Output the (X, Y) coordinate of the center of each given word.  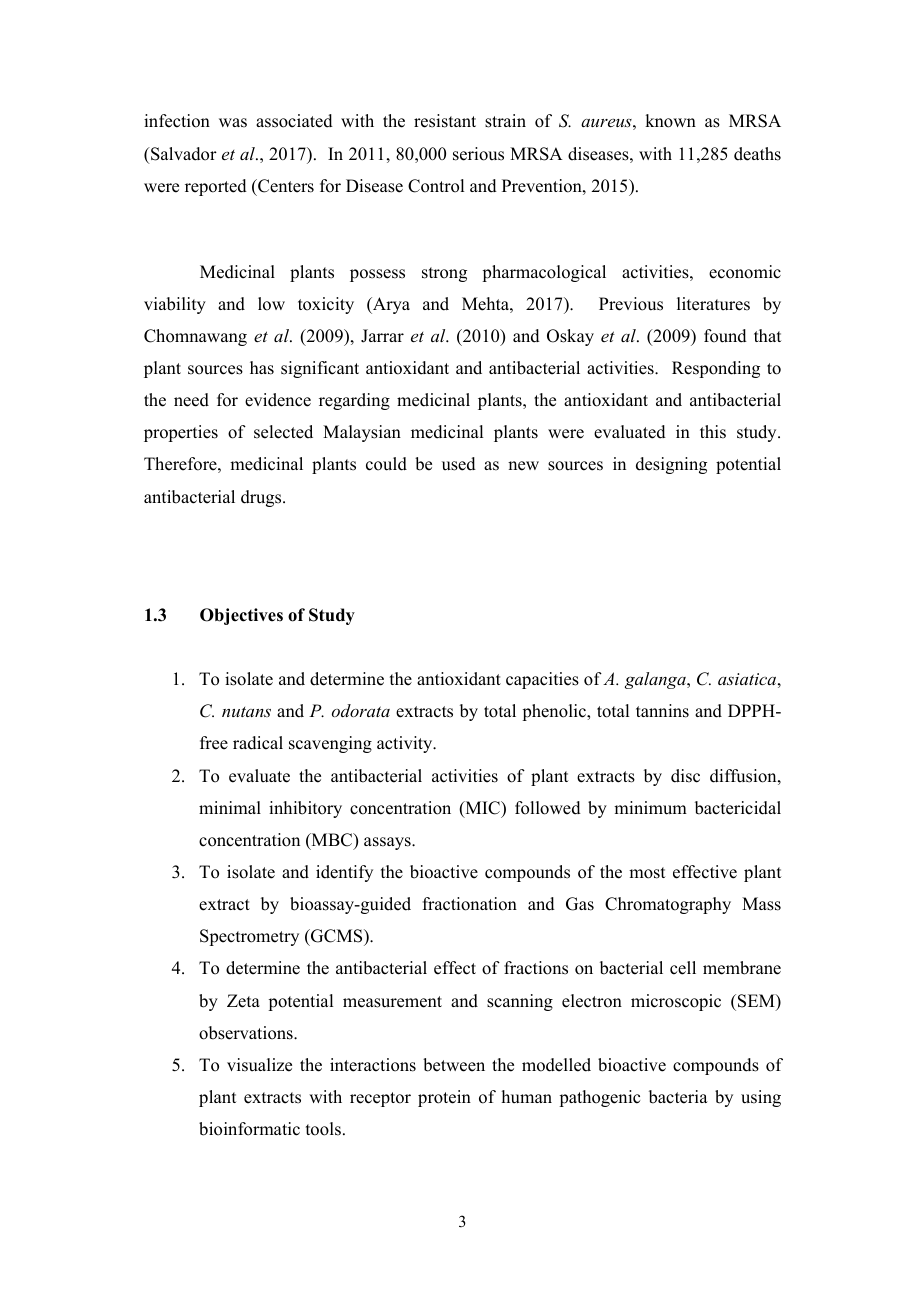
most (647, 873)
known (670, 121)
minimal (230, 807)
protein (444, 1098)
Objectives (241, 616)
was (233, 123)
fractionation (470, 904)
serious (478, 154)
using (761, 1098)
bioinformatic (249, 1129)
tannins (662, 711)
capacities (542, 680)
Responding (716, 369)
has (262, 368)
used (459, 464)
